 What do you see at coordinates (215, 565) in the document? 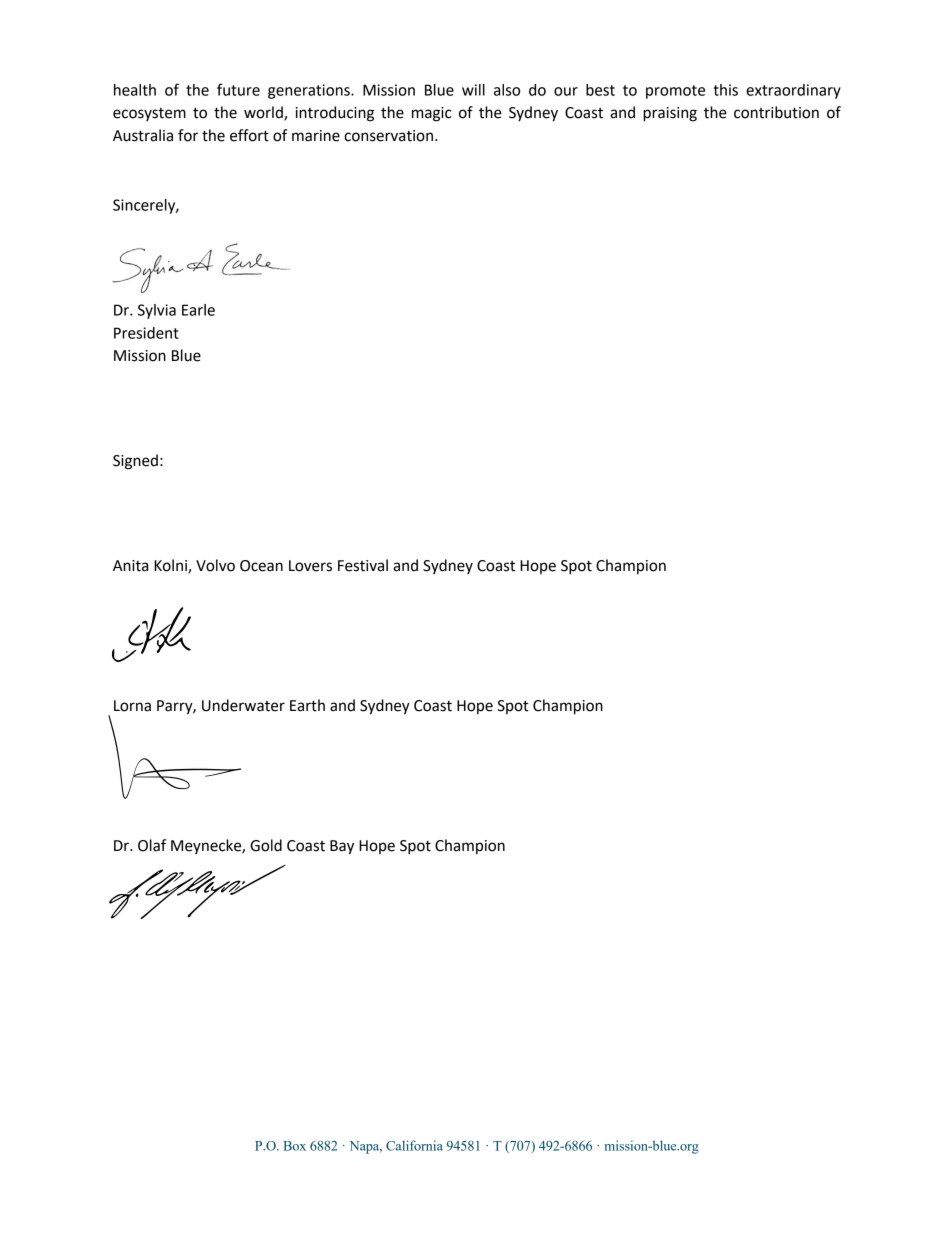
I see `Volvo` at bounding box center [215, 565].
